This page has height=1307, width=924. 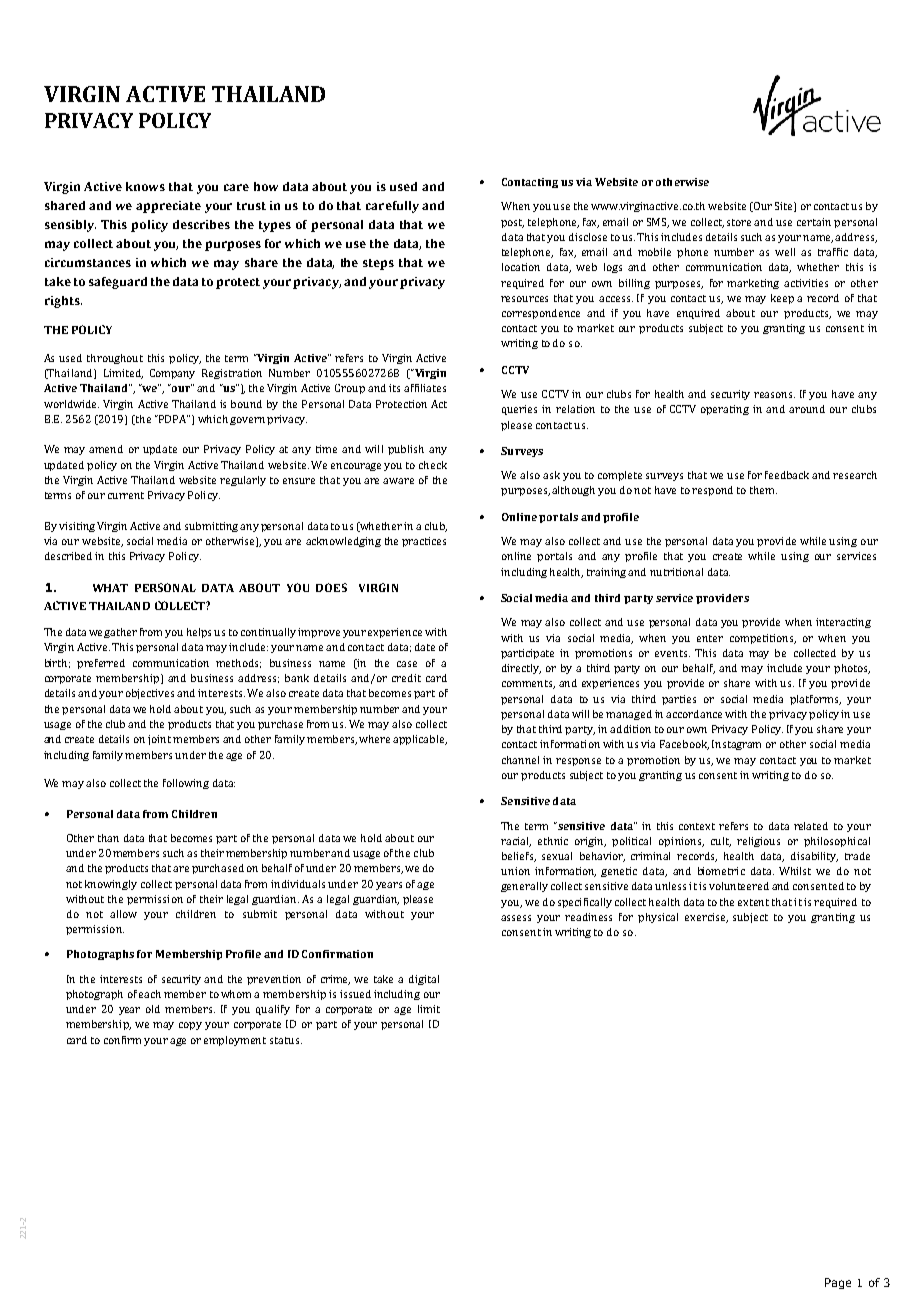 I want to click on current, so click(x=126, y=495).
